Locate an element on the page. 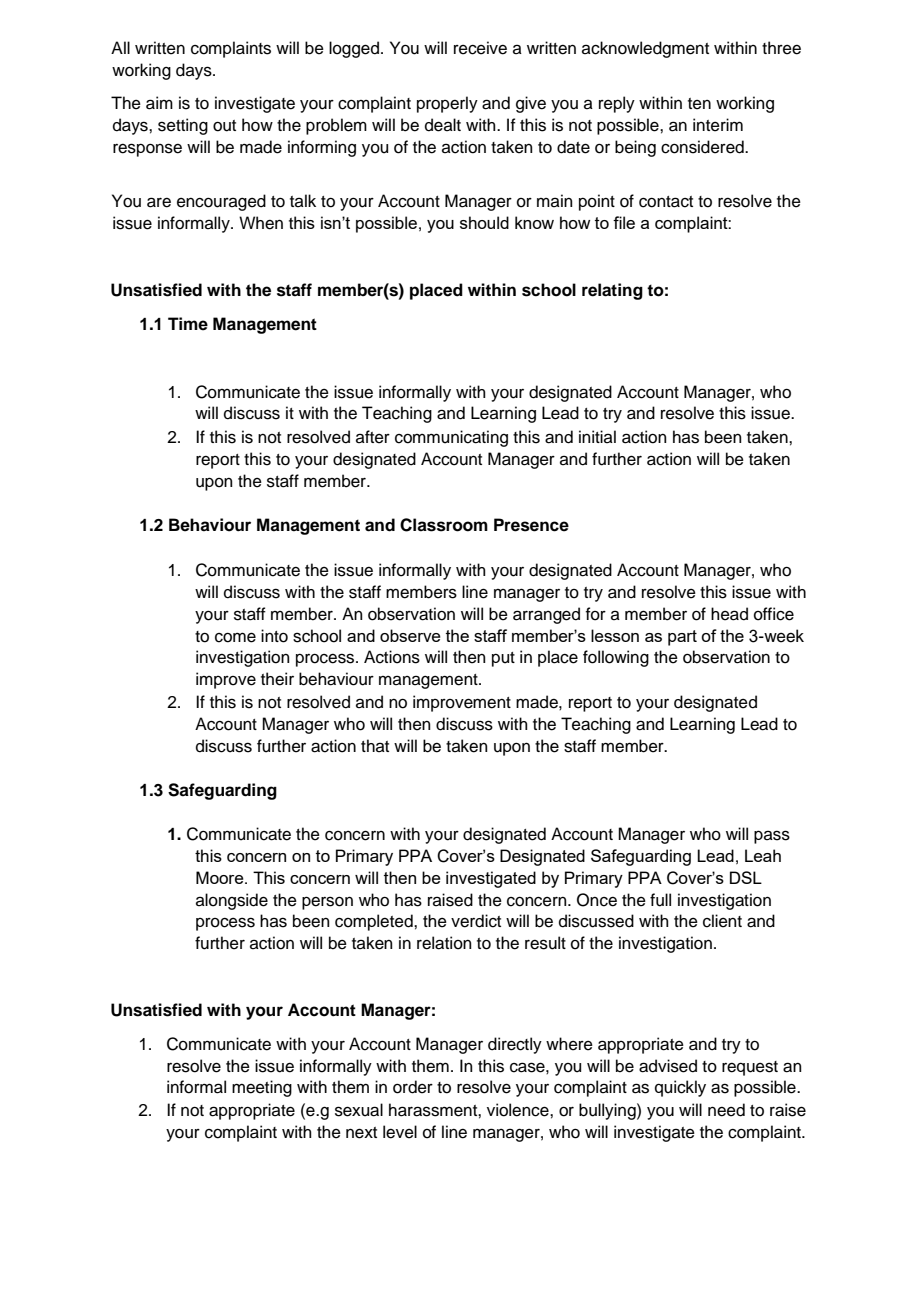  observe is located at coordinates (410, 635).
